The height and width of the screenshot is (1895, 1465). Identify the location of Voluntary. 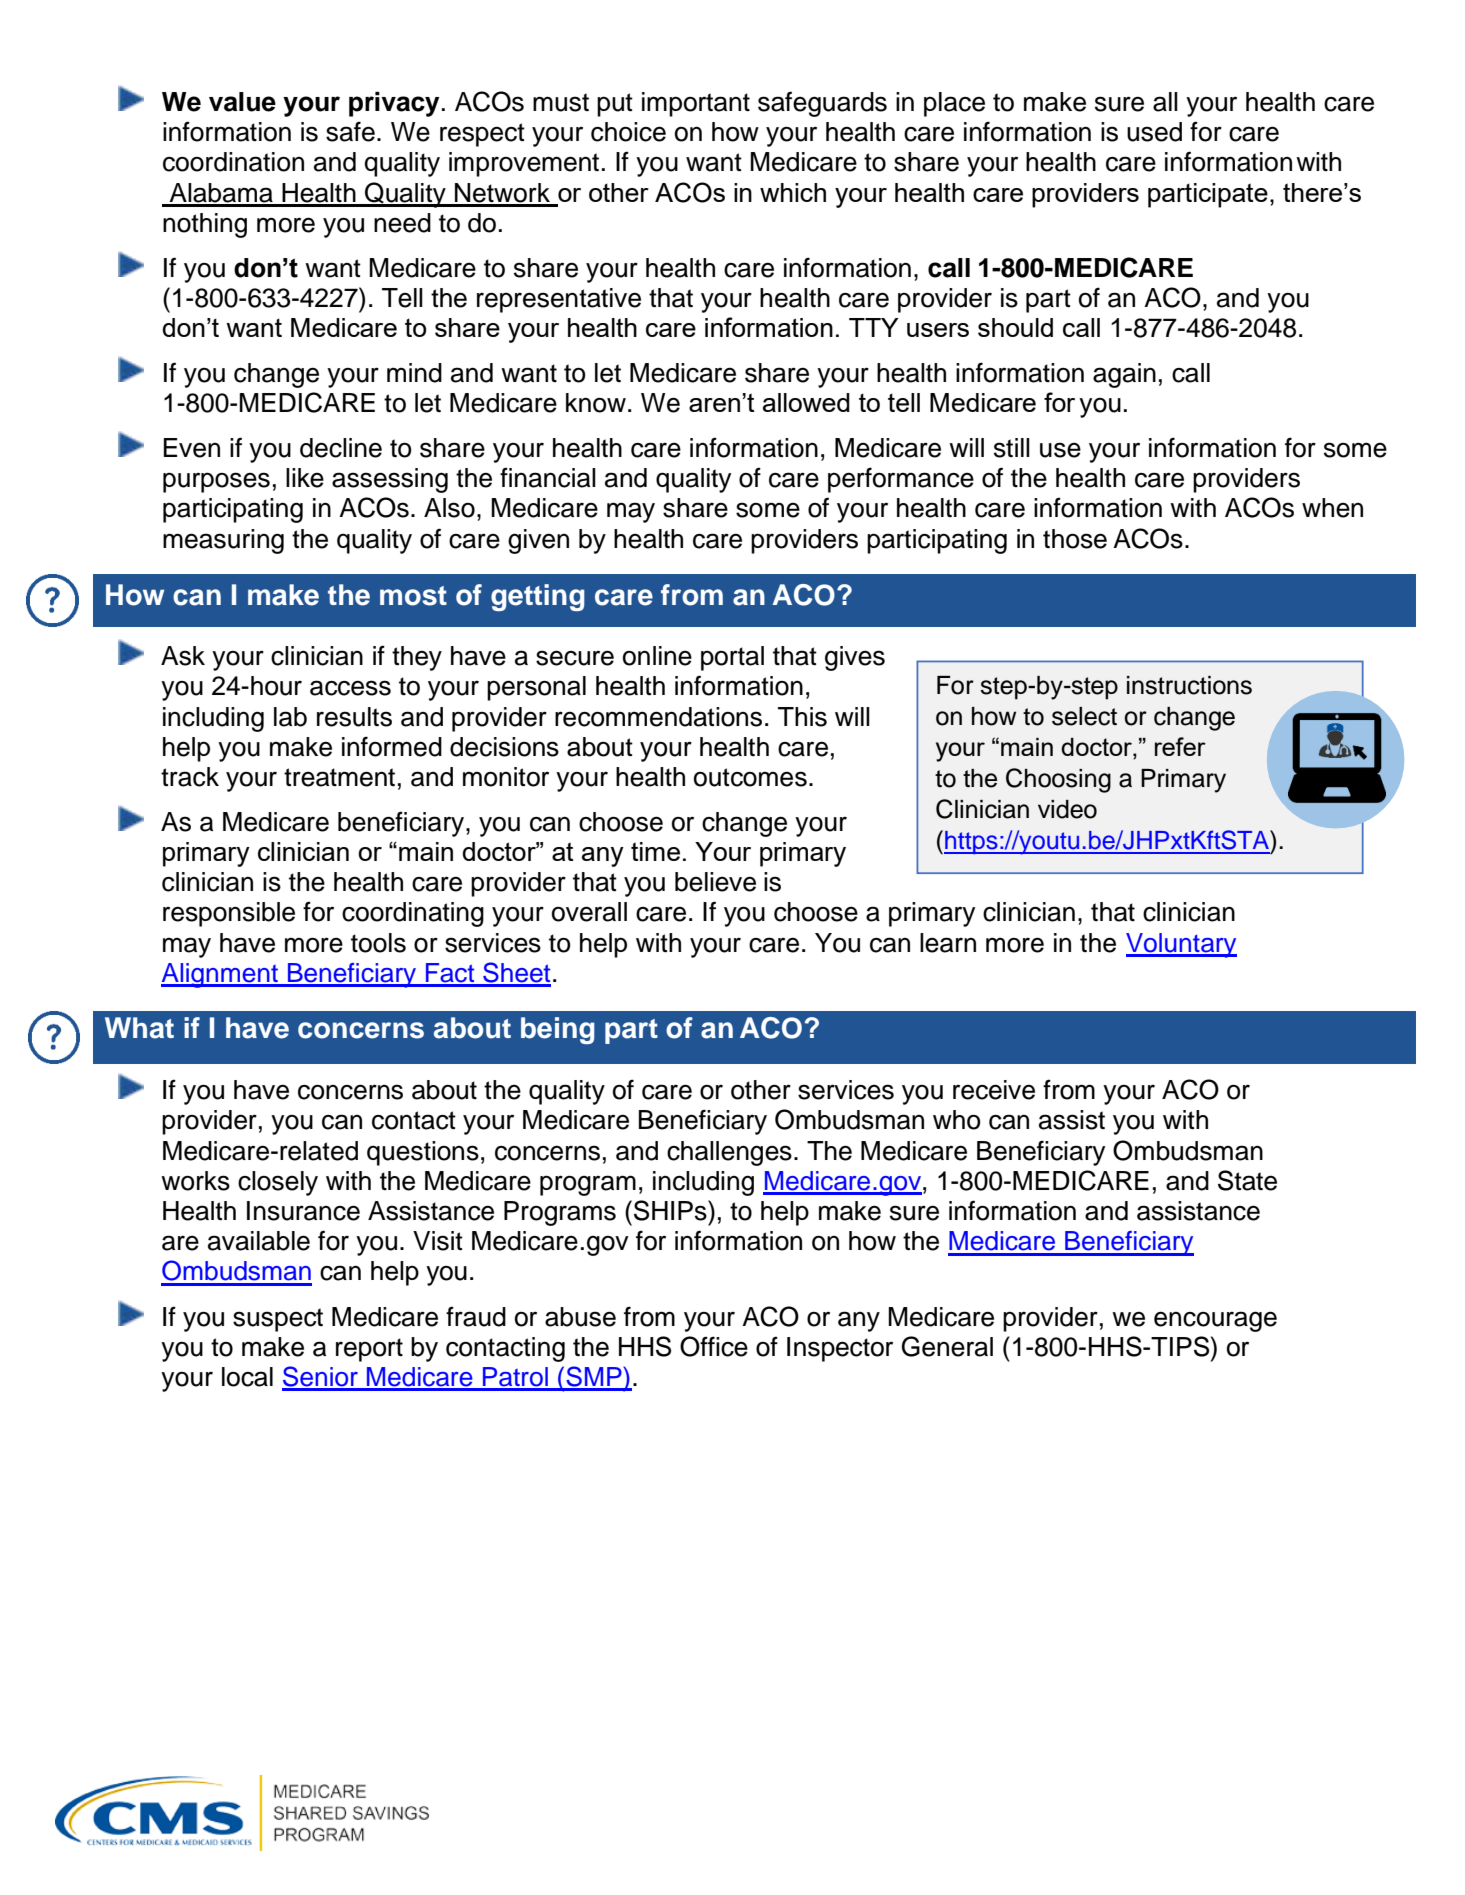
(1181, 945).
